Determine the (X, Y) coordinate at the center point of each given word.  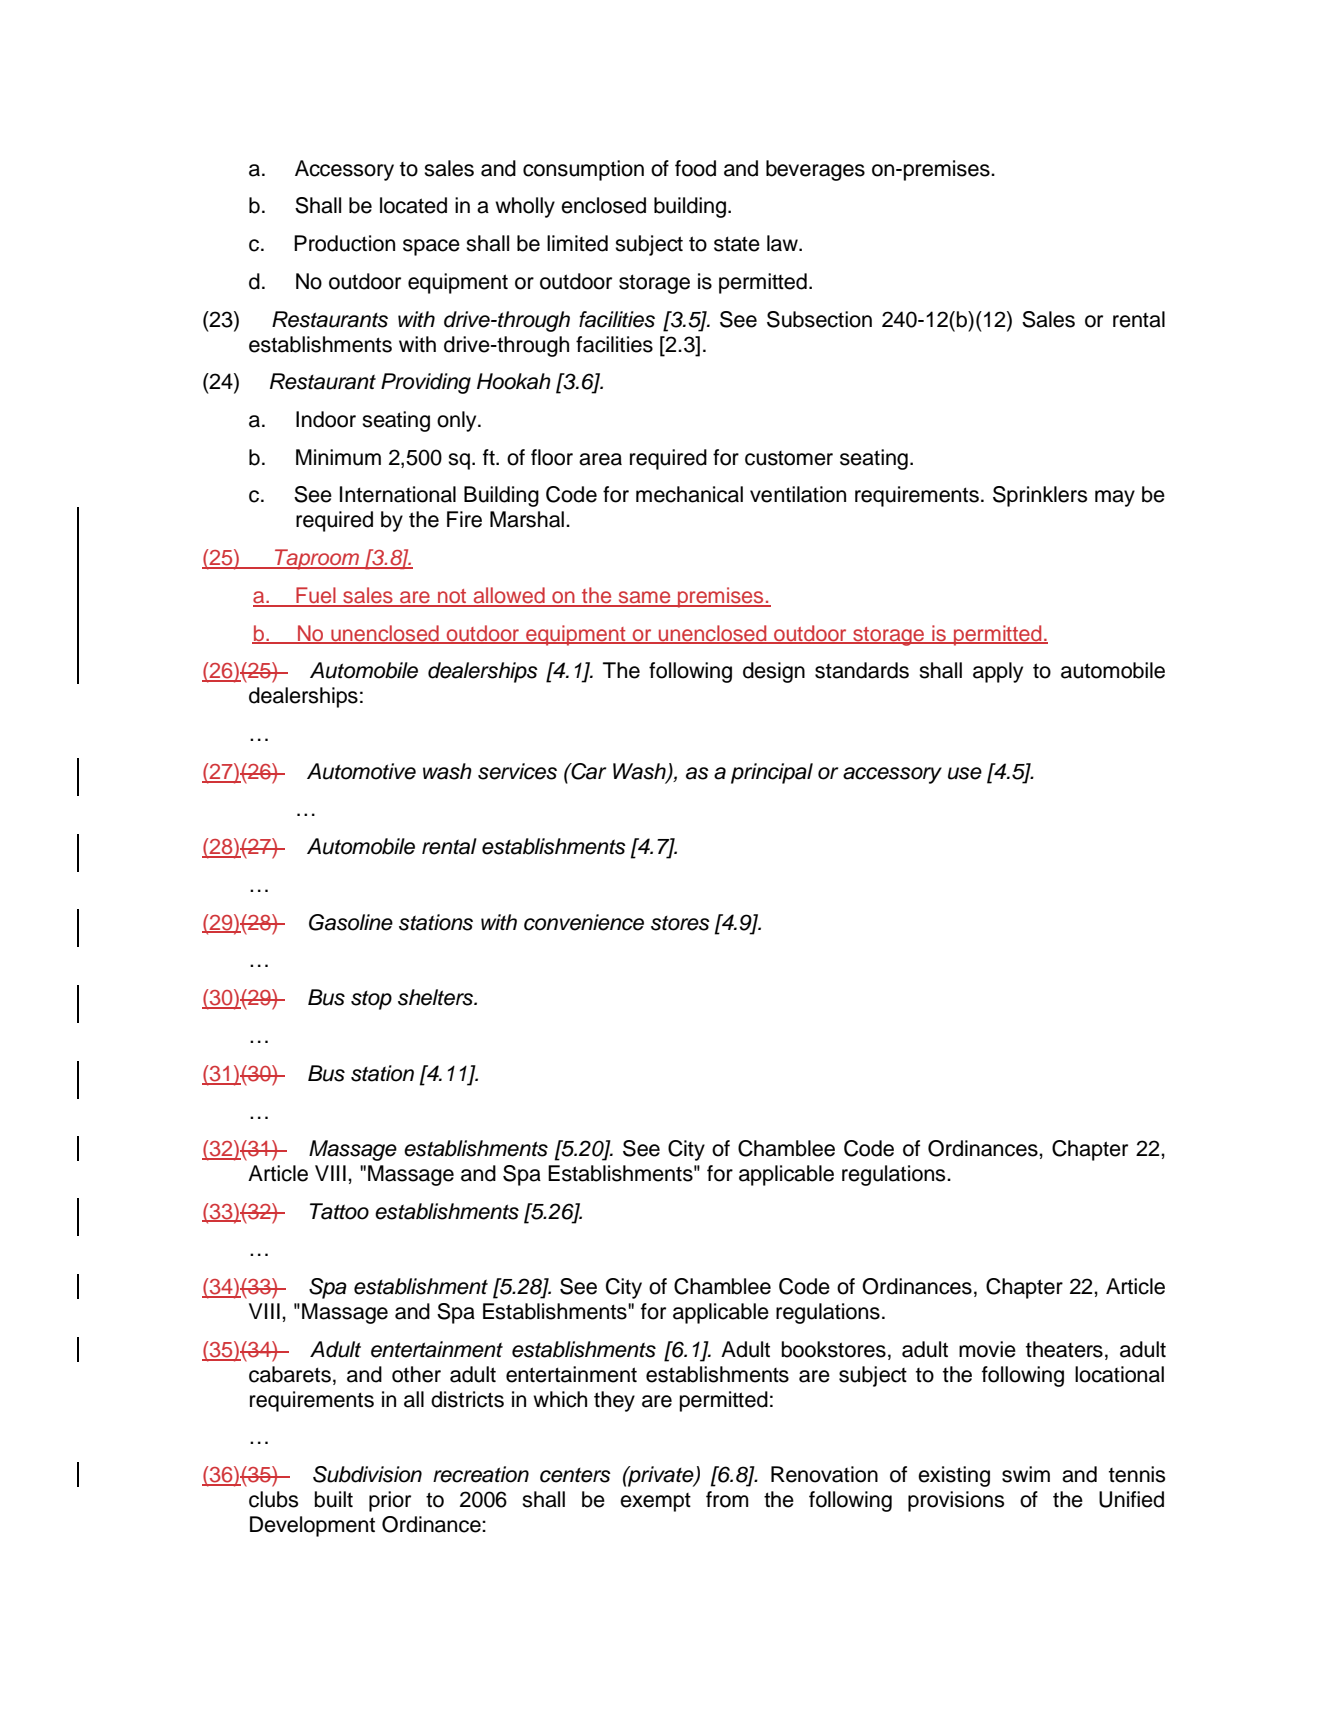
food (695, 168)
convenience (584, 922)
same (644, 598)
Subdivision (367, 1474)
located (413, 205)
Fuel (316, 596)
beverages (815, 170)
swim (1026, 1474)
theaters (1064, 1349)
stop (371, 1000)
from (727, 1499)
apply (998, 672)
